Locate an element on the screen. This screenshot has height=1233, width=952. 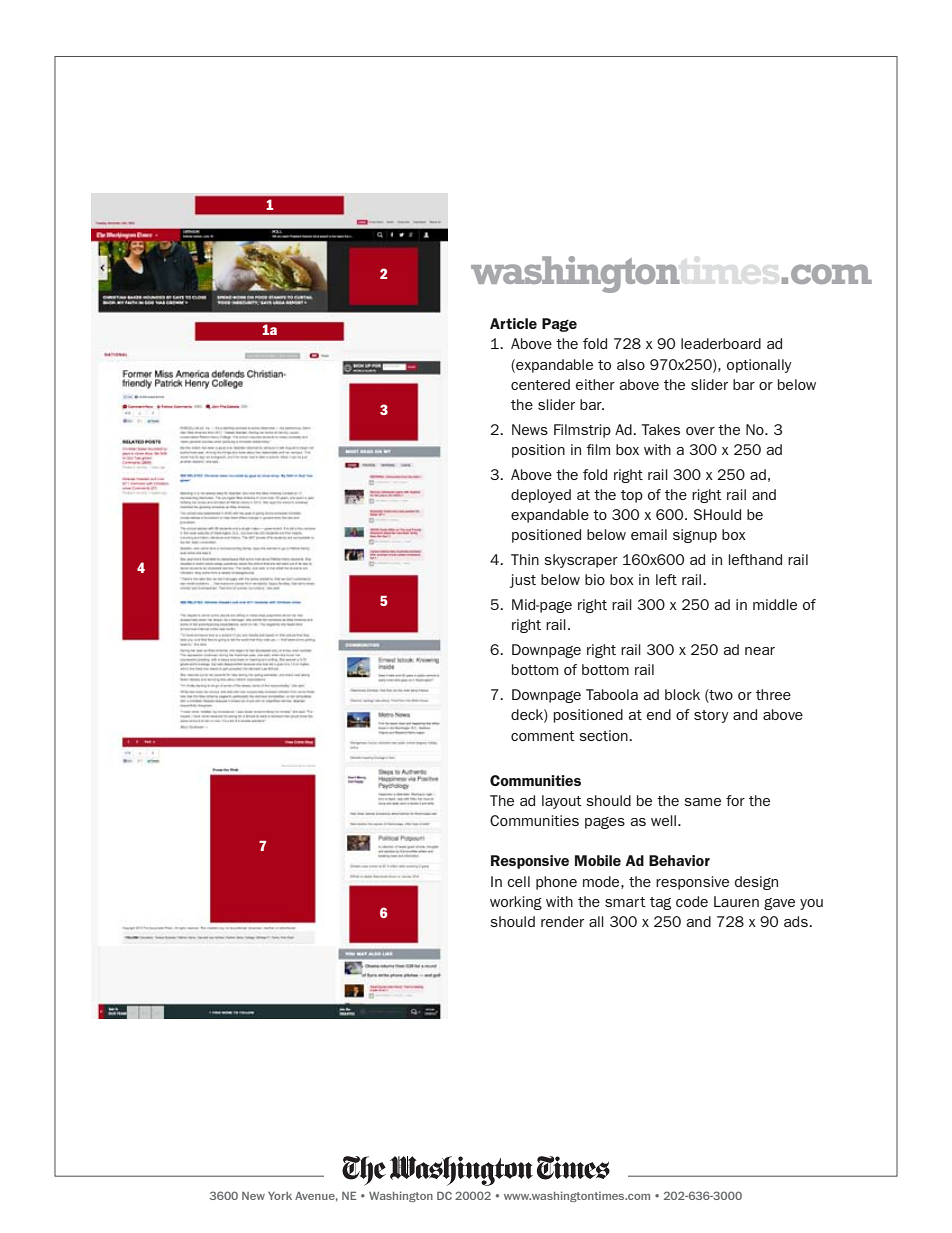
deployed is located at coordinates (541, 496).
